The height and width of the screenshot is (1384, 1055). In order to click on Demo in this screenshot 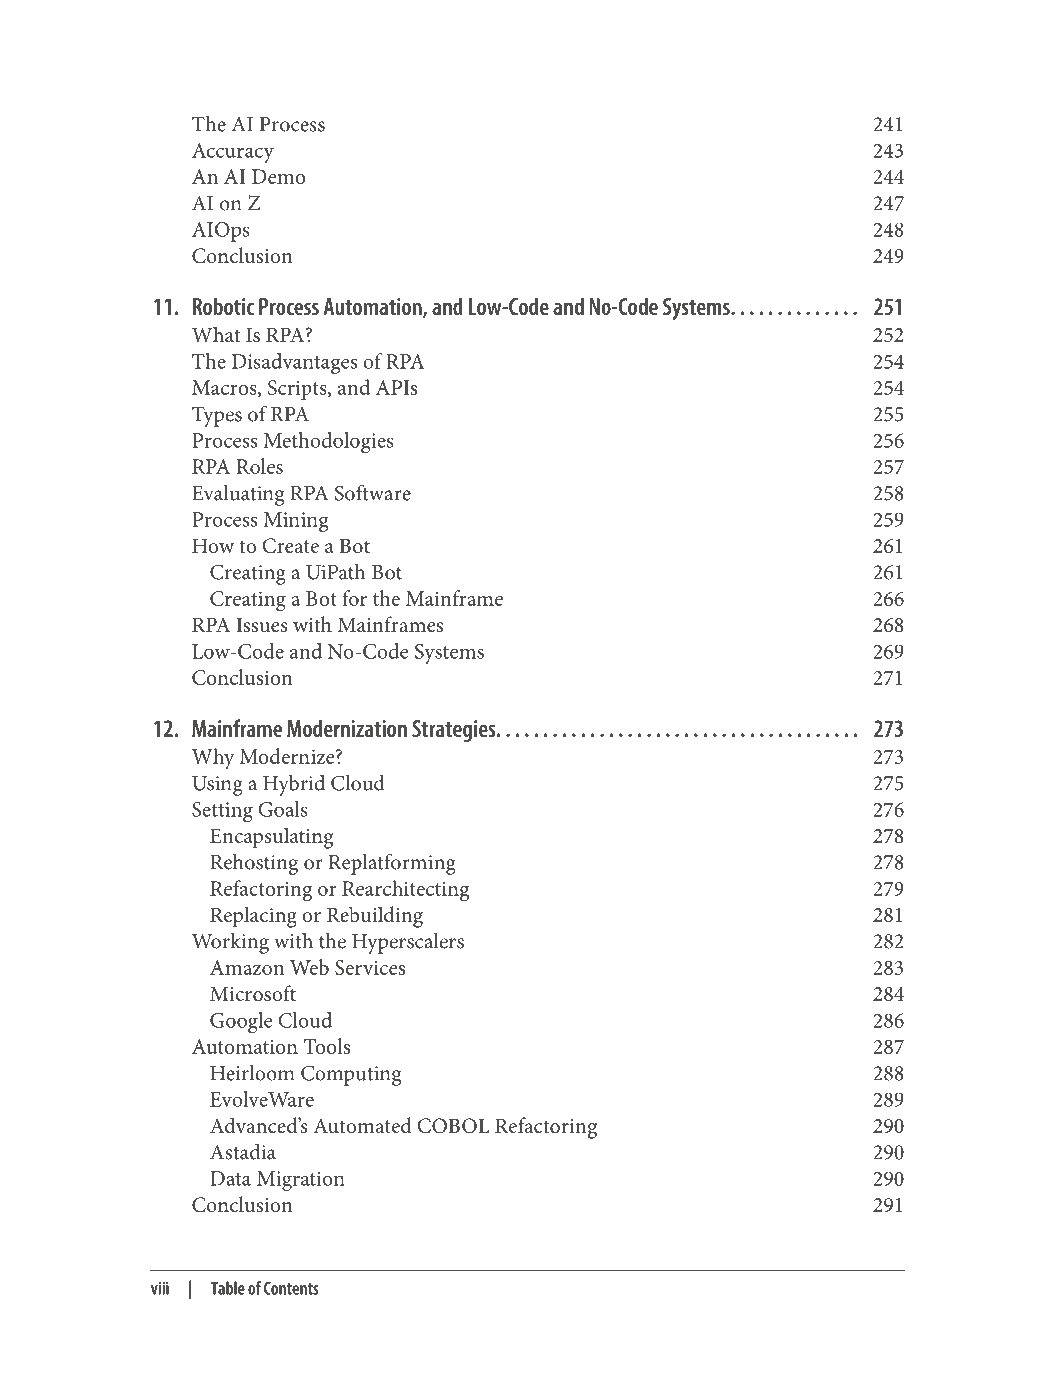, I will do `click(278, 176)`.
